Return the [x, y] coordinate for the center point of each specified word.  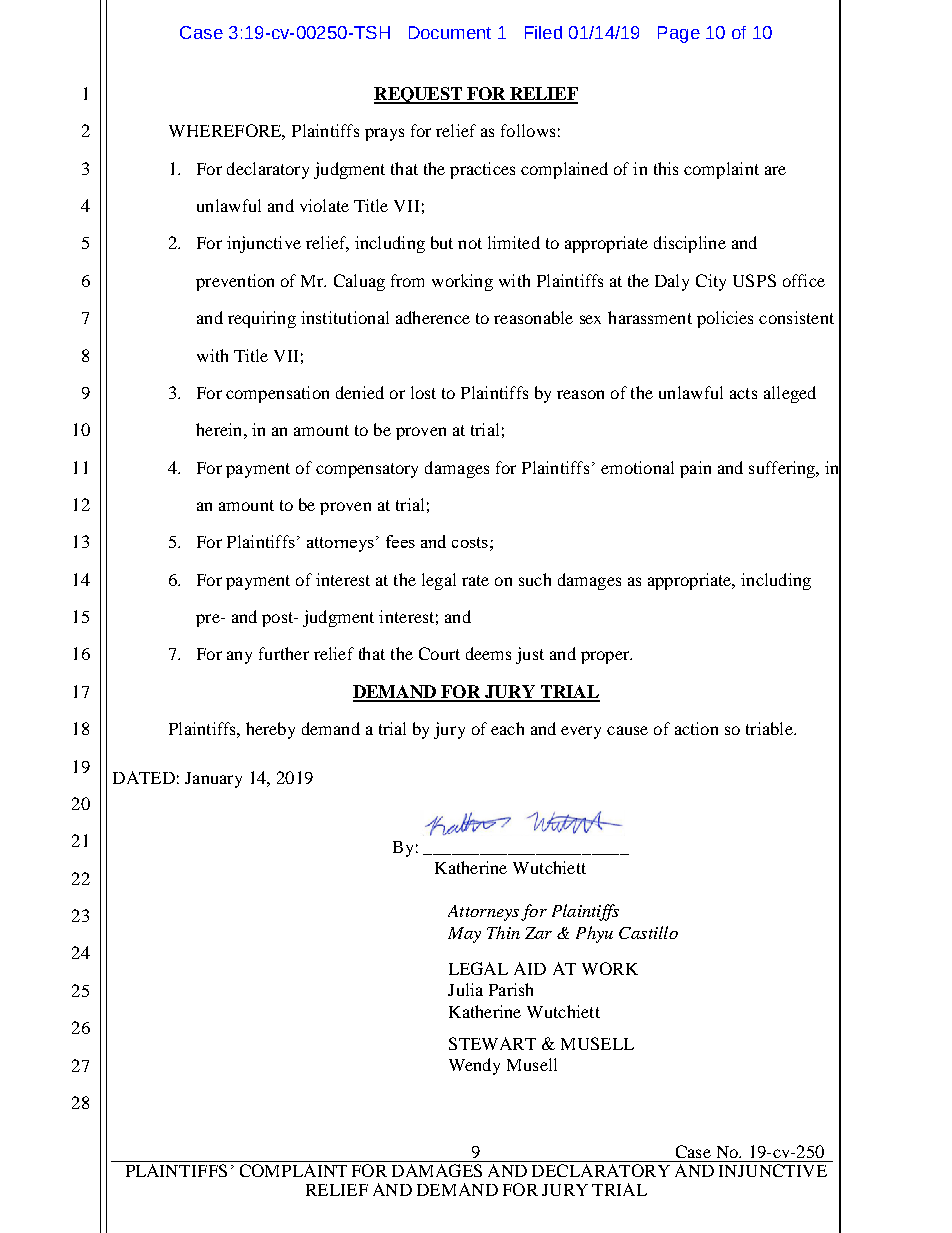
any [239, 657]
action [696, 728]
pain [695, 469]
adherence [433, 317]
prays [384, 134]
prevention [235, 282]
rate [475, 580]
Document [450, 32]
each [507, 728]
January [213, 780]
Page [679, 34]
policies [725, 319]
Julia [465, 989]
